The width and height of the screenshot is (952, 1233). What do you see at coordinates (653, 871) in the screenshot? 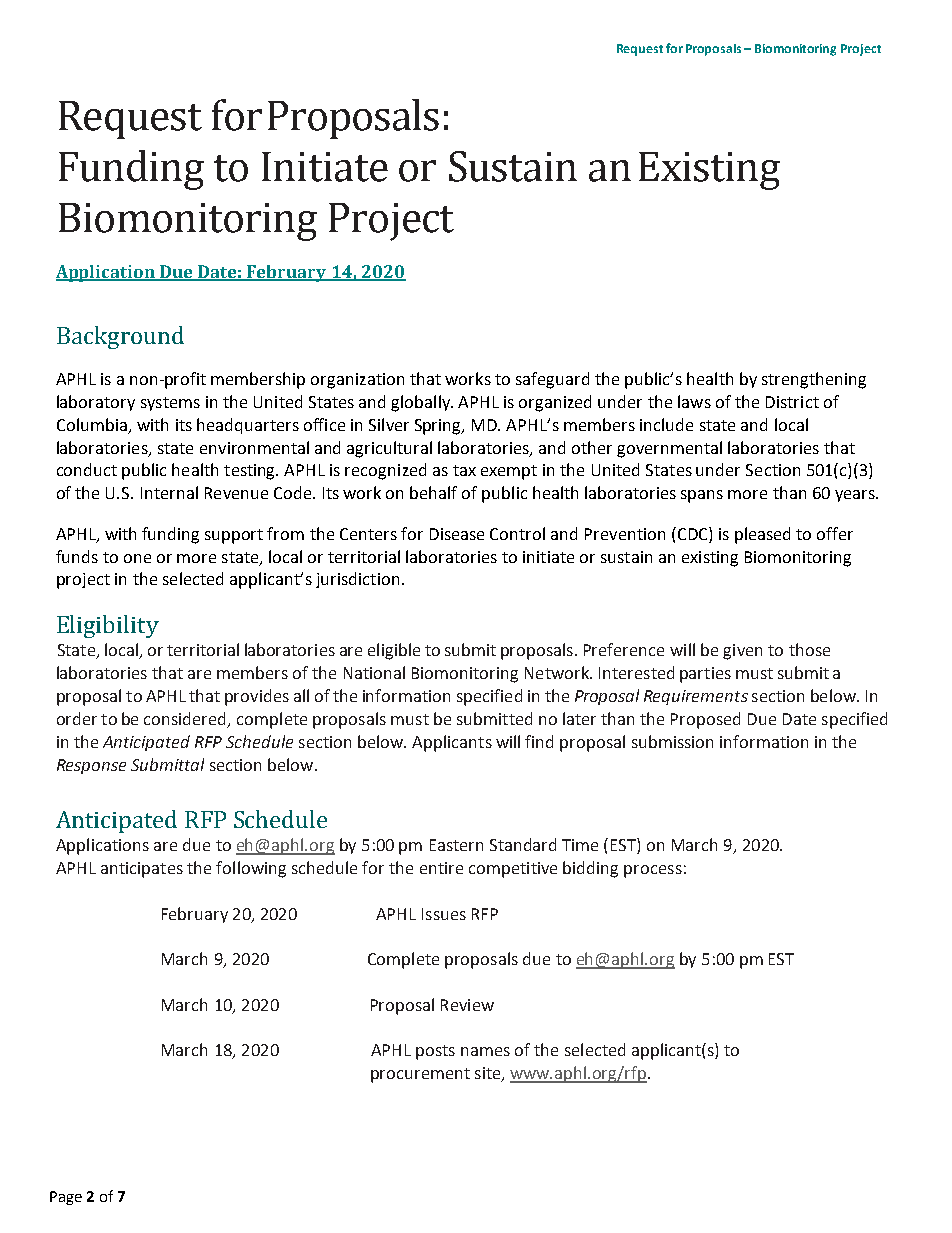
I see `process` at bounding box center [653, 871].
